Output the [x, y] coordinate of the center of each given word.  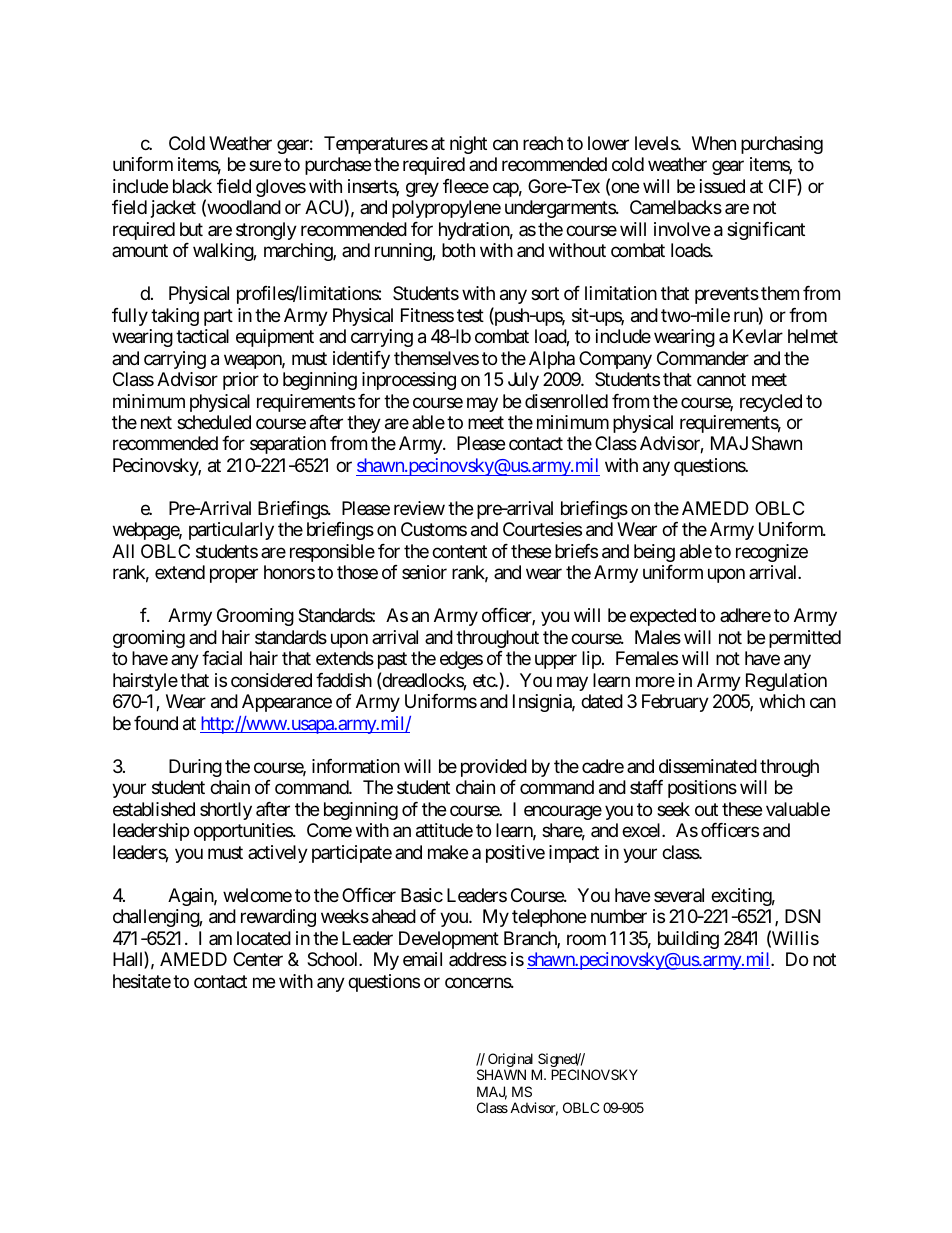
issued [722, 186]
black [192, 186]
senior [424, 572]
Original [511, 1061]
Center [258, 959]
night [468, 145]
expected [663, 617]
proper [234, 576]
